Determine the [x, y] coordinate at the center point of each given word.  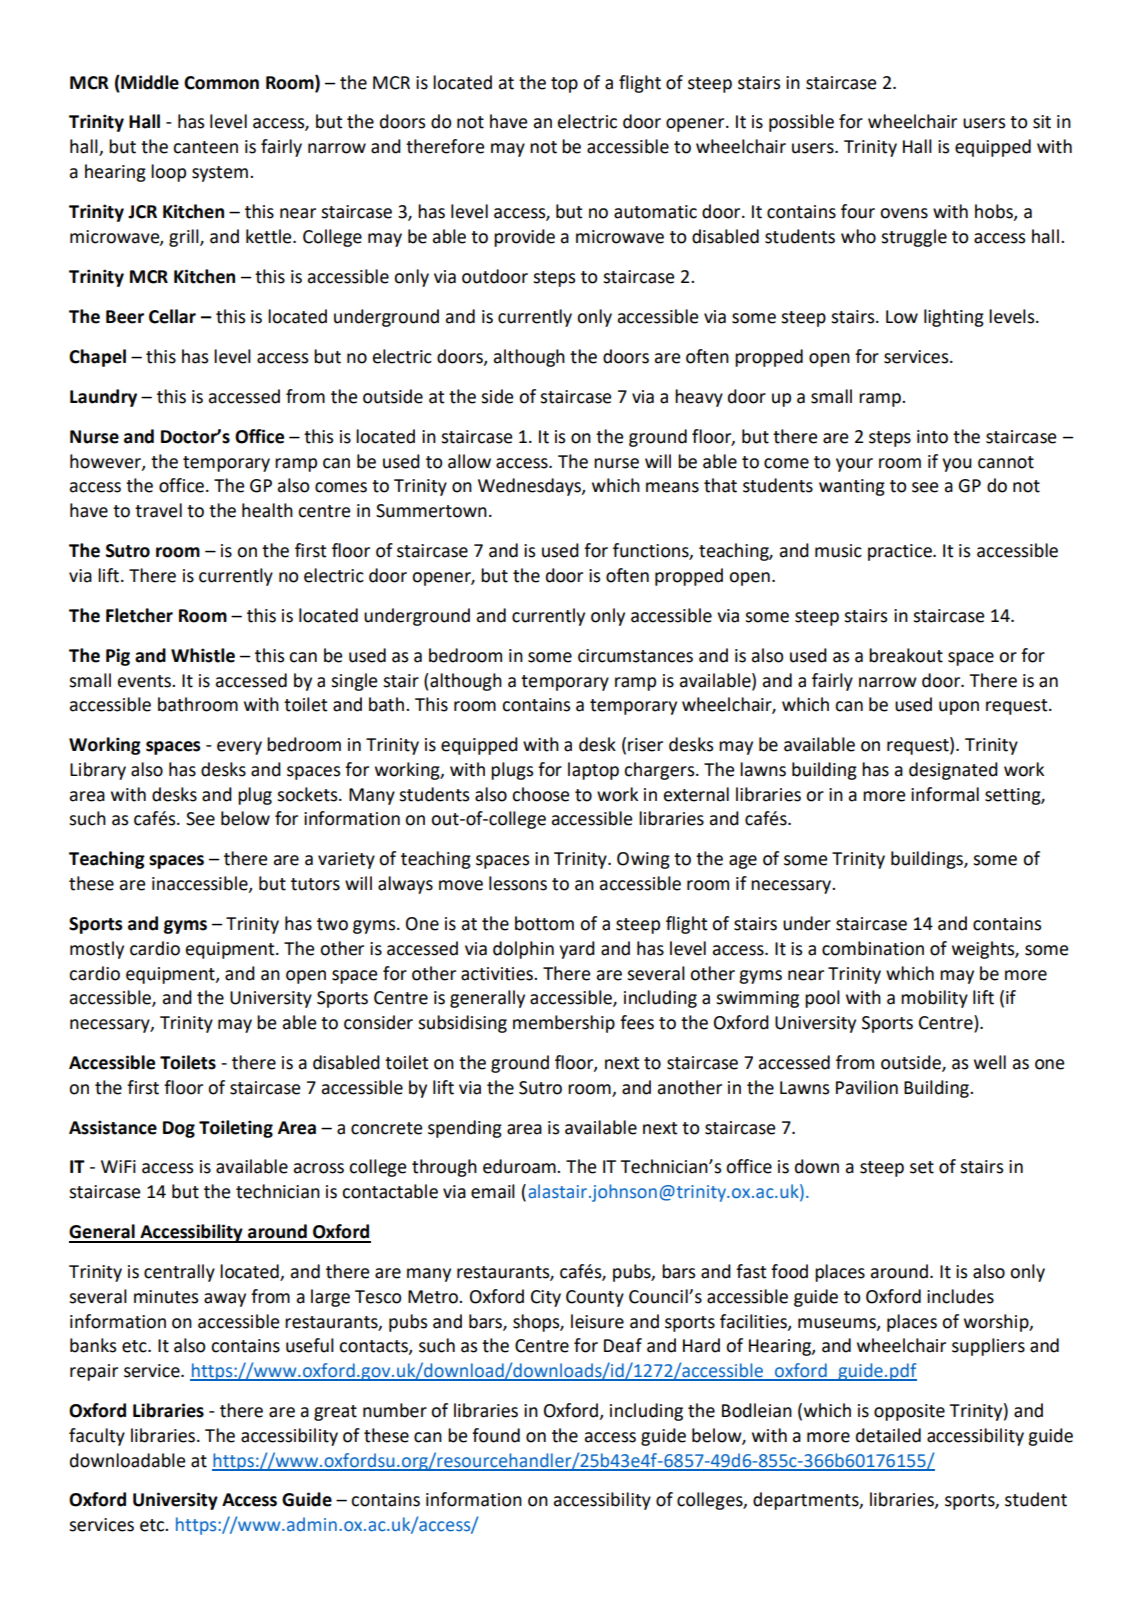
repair [94, 1372]
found [496, 1435]
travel [158, 510]
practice [901, 552]
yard [577, 950]
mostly [97, 950]
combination [873, 948]
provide [524, 238]
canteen [205, 147]
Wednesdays [530, 487]
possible [801, 123]
